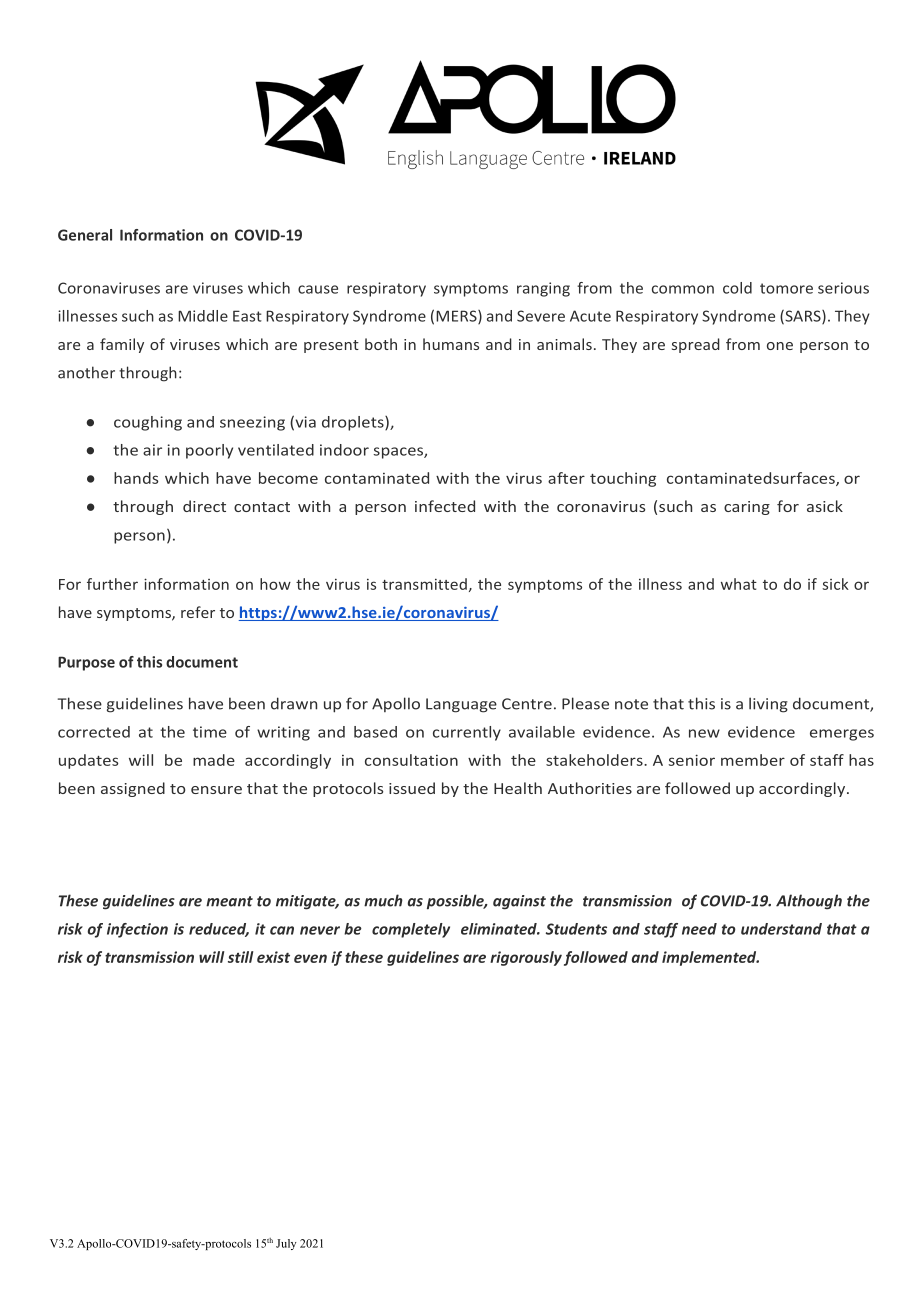 This document has height=1307, width=924. What do you see at coordinates (210, 732) in the document?
I see `time` at bounding box center [210, 732].
